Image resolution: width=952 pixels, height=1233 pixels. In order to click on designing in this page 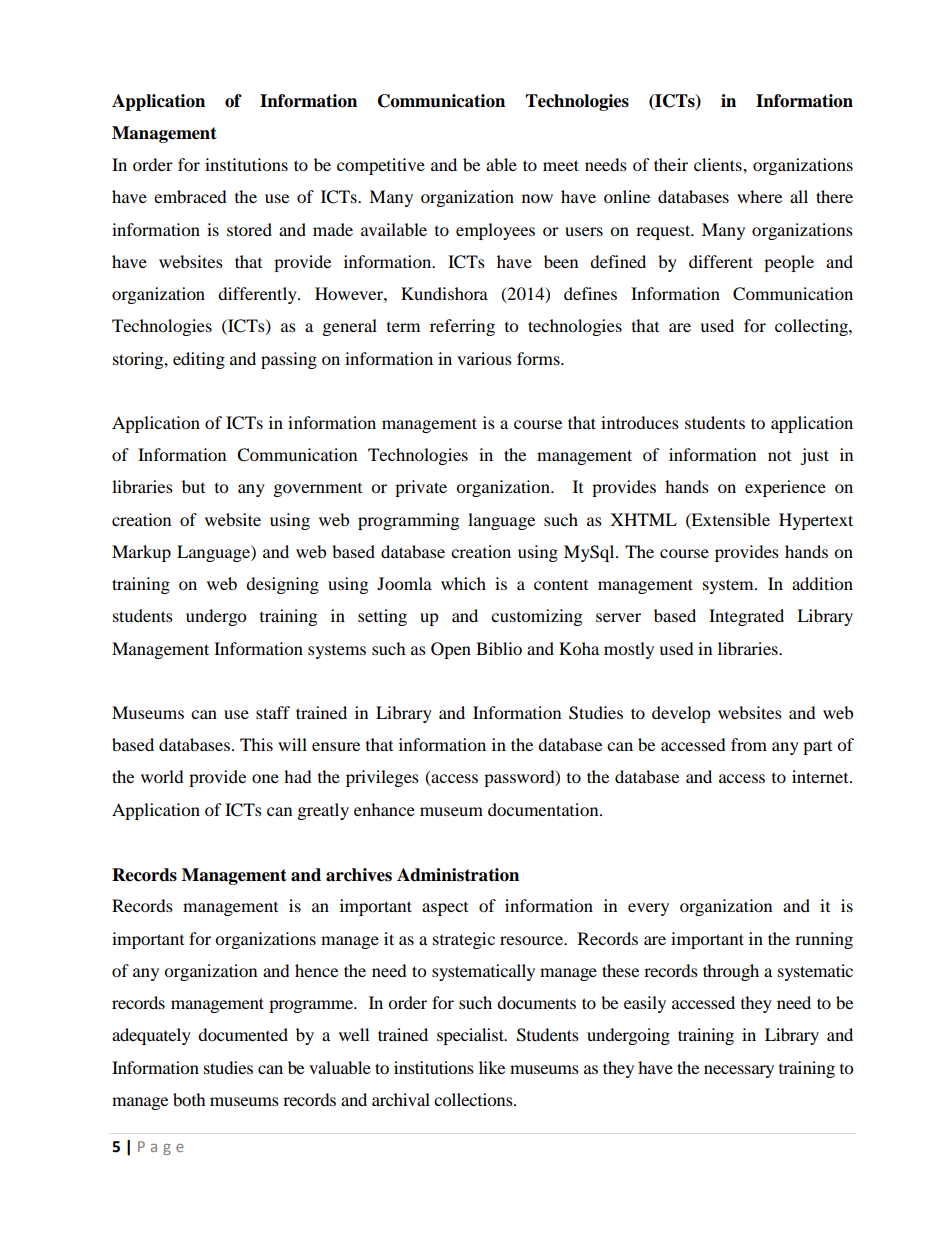, I will do `click(282, 585)`.
